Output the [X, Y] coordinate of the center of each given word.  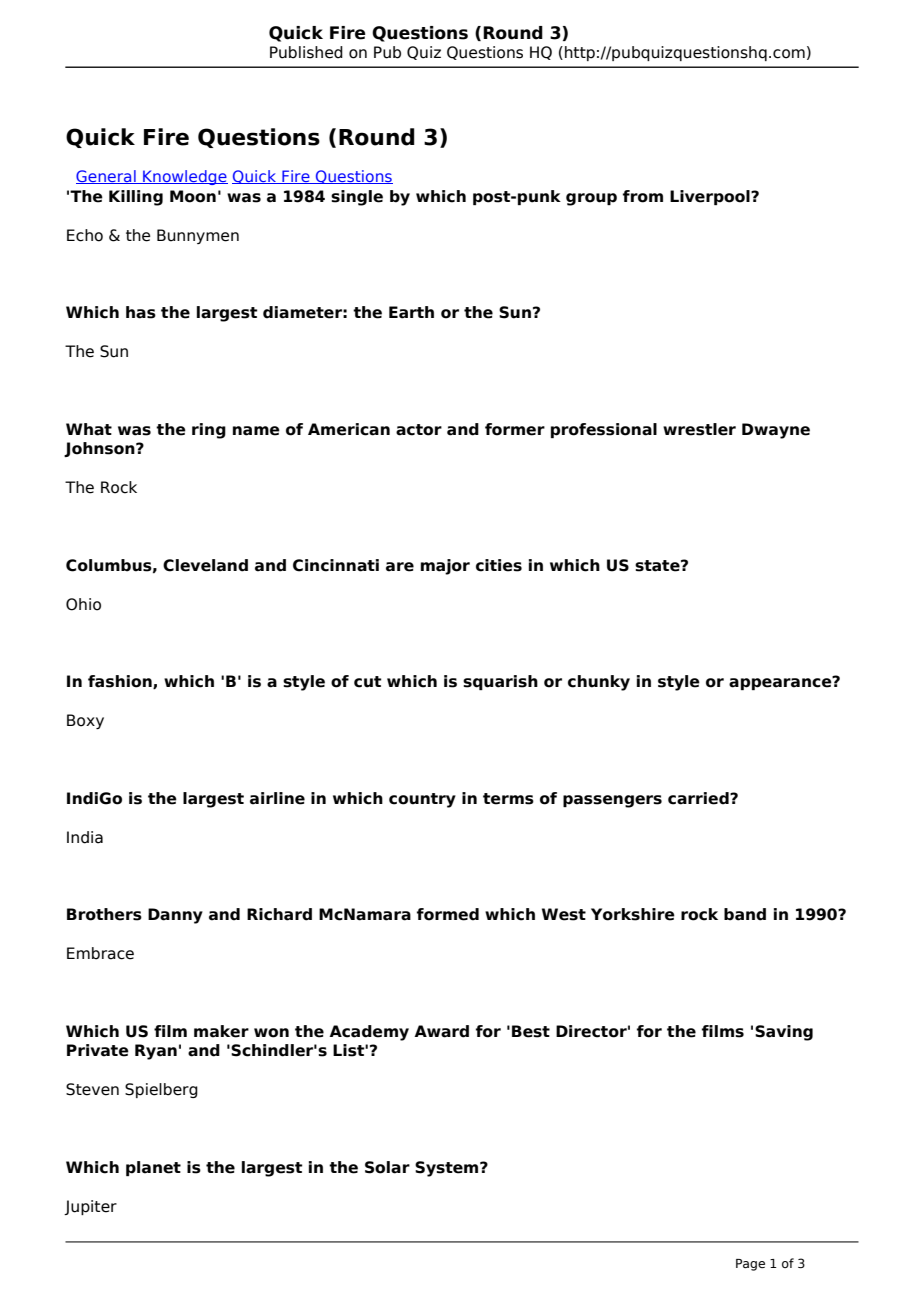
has [141, 312]
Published [306, 52]
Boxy [85, 721]
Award [441, 1031]
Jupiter [90, 1207]
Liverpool [711, 197]
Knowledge [184, 177]
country [422, 800]
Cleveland [205, 565]
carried [699, 798]
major [445, 567]
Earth [411, 312]
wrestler [699, 429]
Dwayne [776, 431]
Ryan [156, 1052]
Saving [784, 1033]
